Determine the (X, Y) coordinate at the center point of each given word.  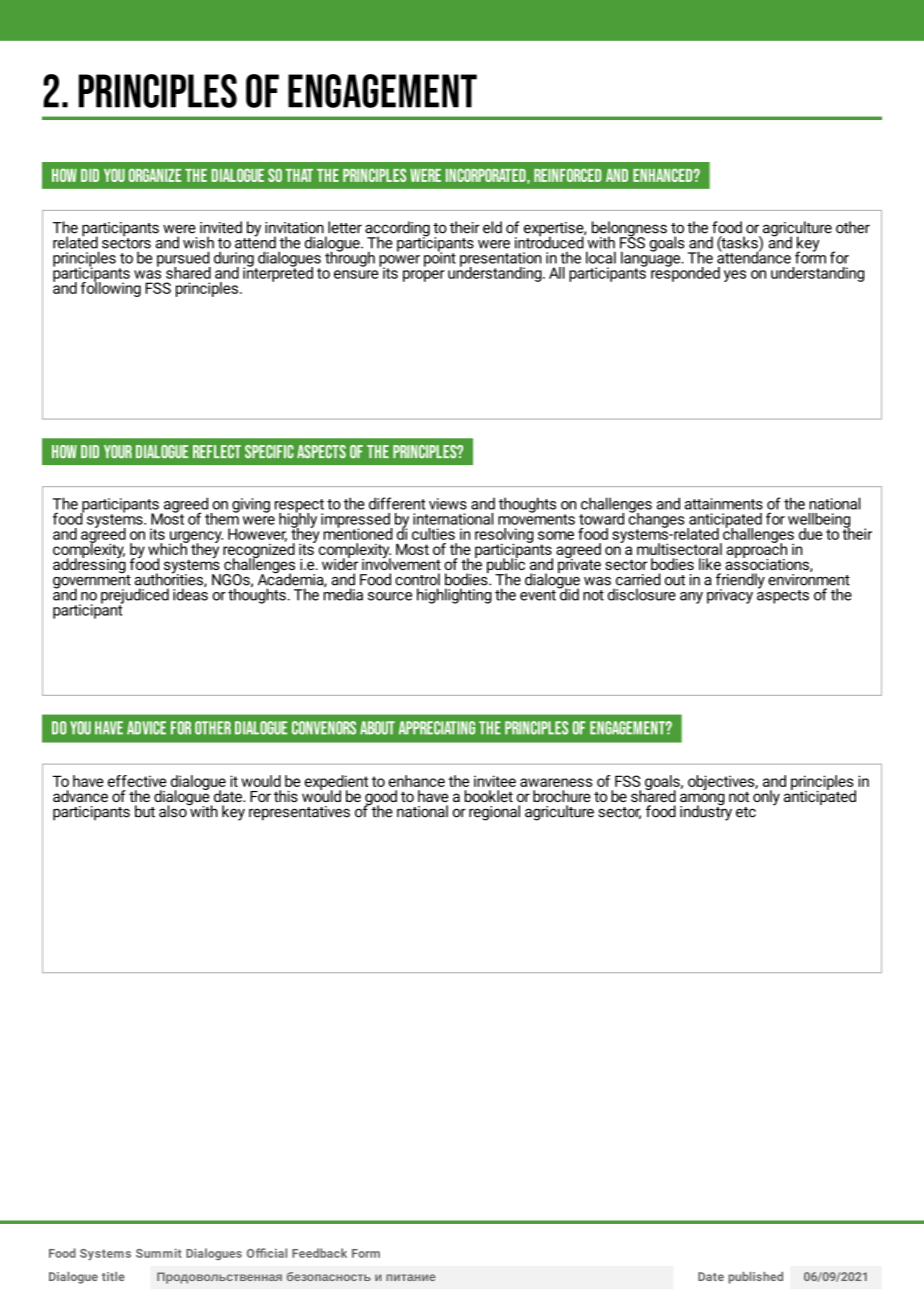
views (448, 504)
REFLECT (217, 451)
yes (735, 276)
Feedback (319, 1253)
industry (706, 812)
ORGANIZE (155, 175)
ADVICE (146, 728)
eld (492, 227)
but (145, 811)
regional (494, 813)
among (702, 800)
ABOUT (377, 728)
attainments (724, 504)
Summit (159, 1253)
